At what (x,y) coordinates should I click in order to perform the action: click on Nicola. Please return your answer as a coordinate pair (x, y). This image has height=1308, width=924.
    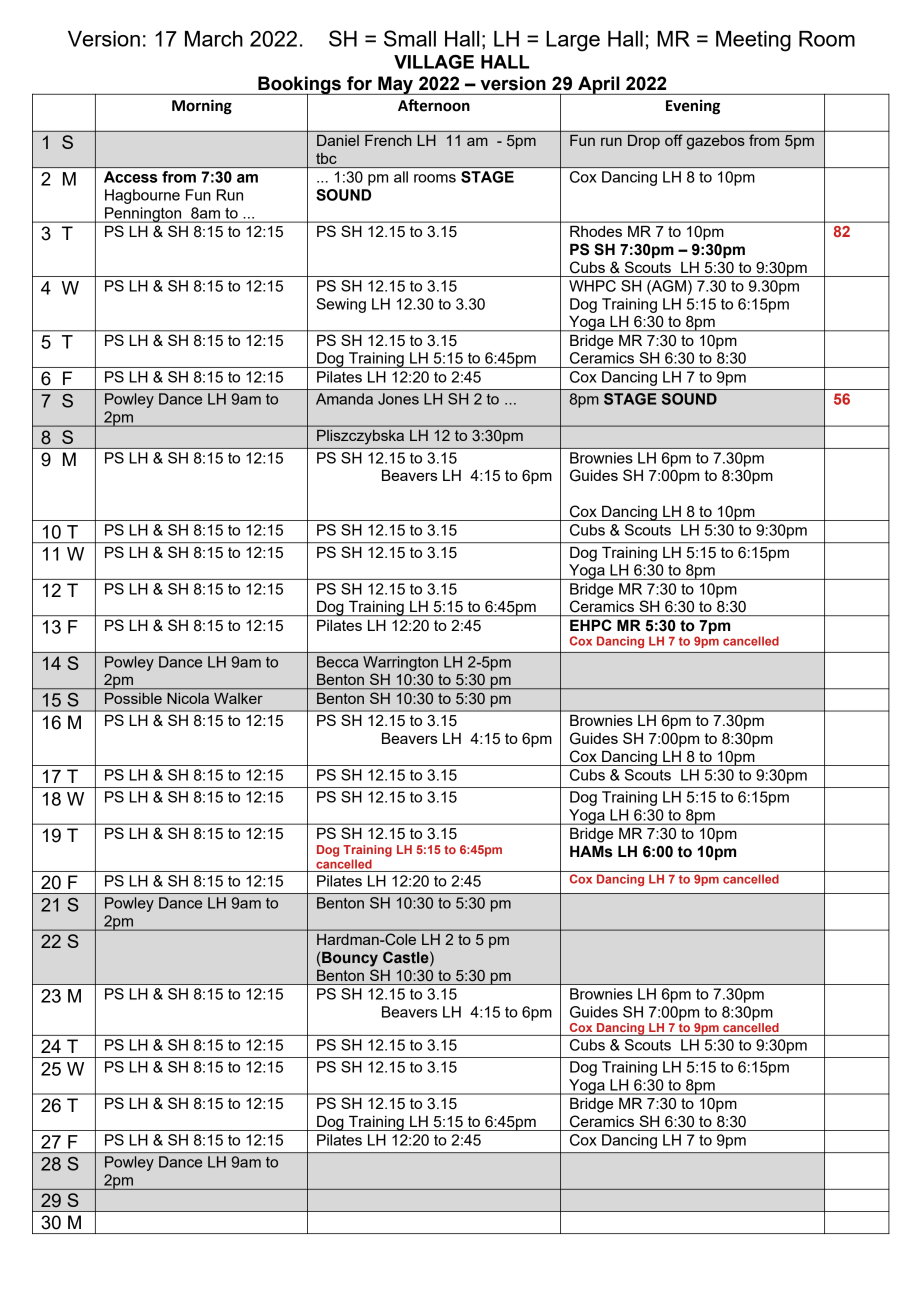
    Looking at the image, I should click on (188, 698).
